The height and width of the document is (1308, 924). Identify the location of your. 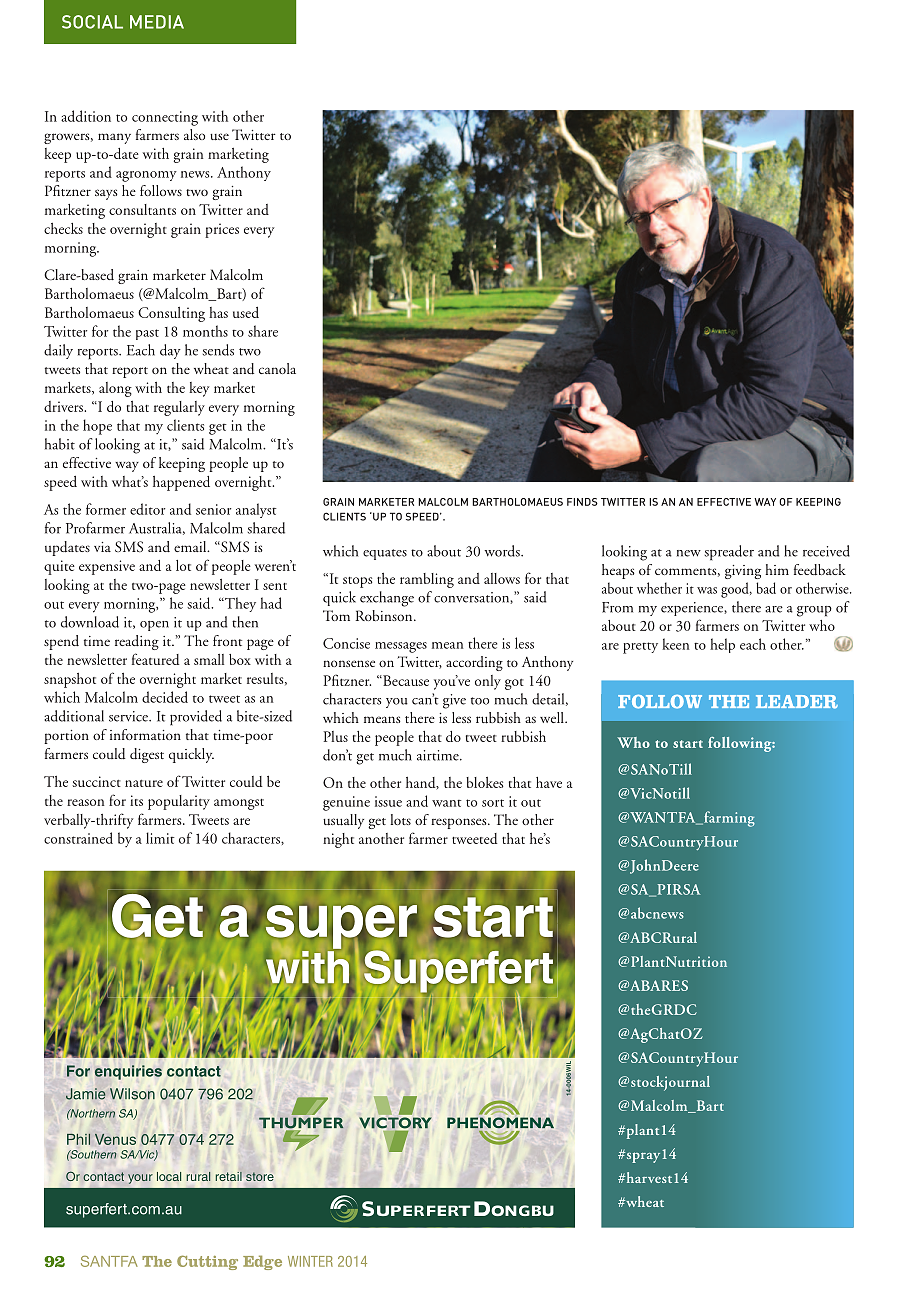
(140, 1179).
